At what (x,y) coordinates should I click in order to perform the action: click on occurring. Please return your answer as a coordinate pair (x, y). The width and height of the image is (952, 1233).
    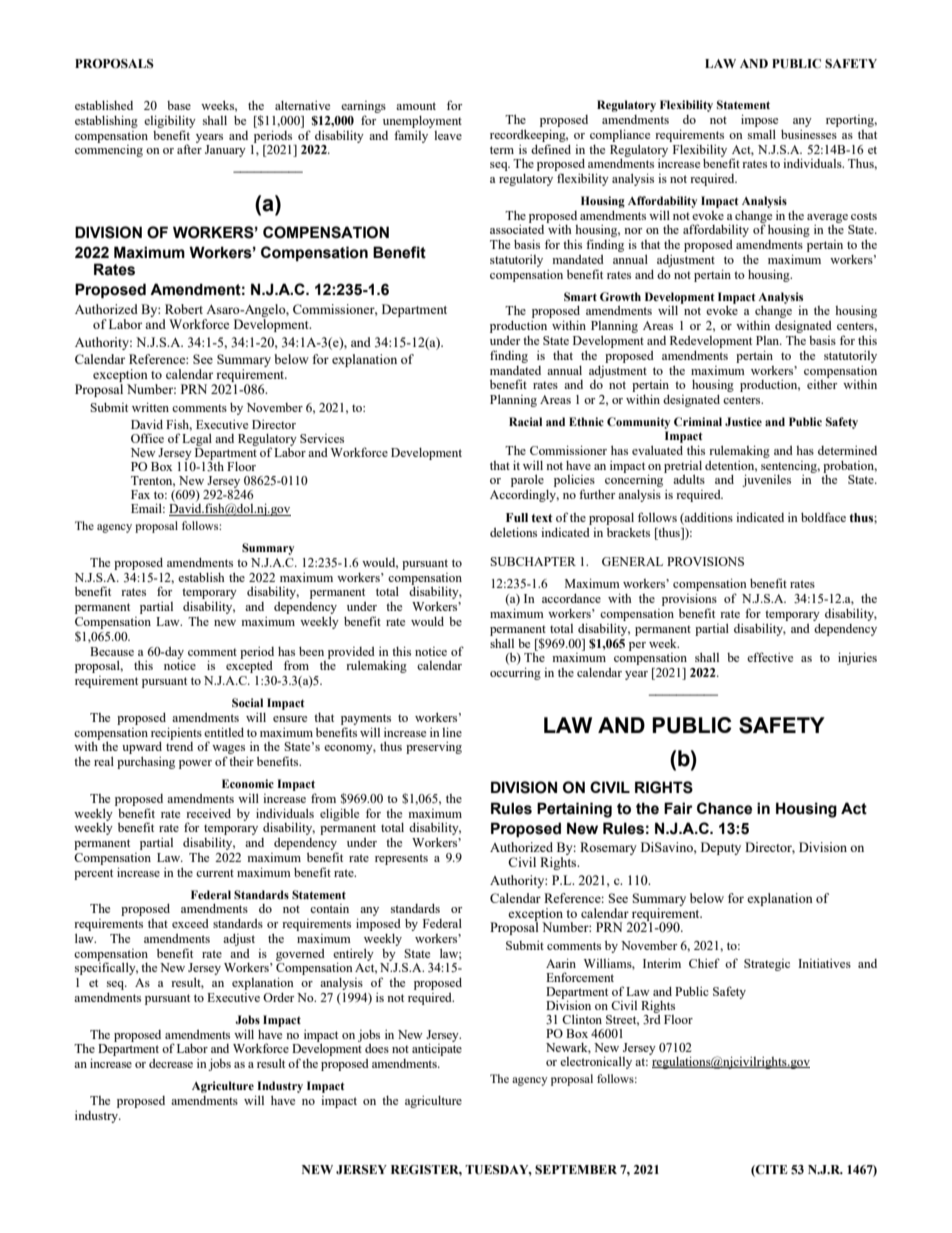
    Looking at the image, I should click on (515, 673).
